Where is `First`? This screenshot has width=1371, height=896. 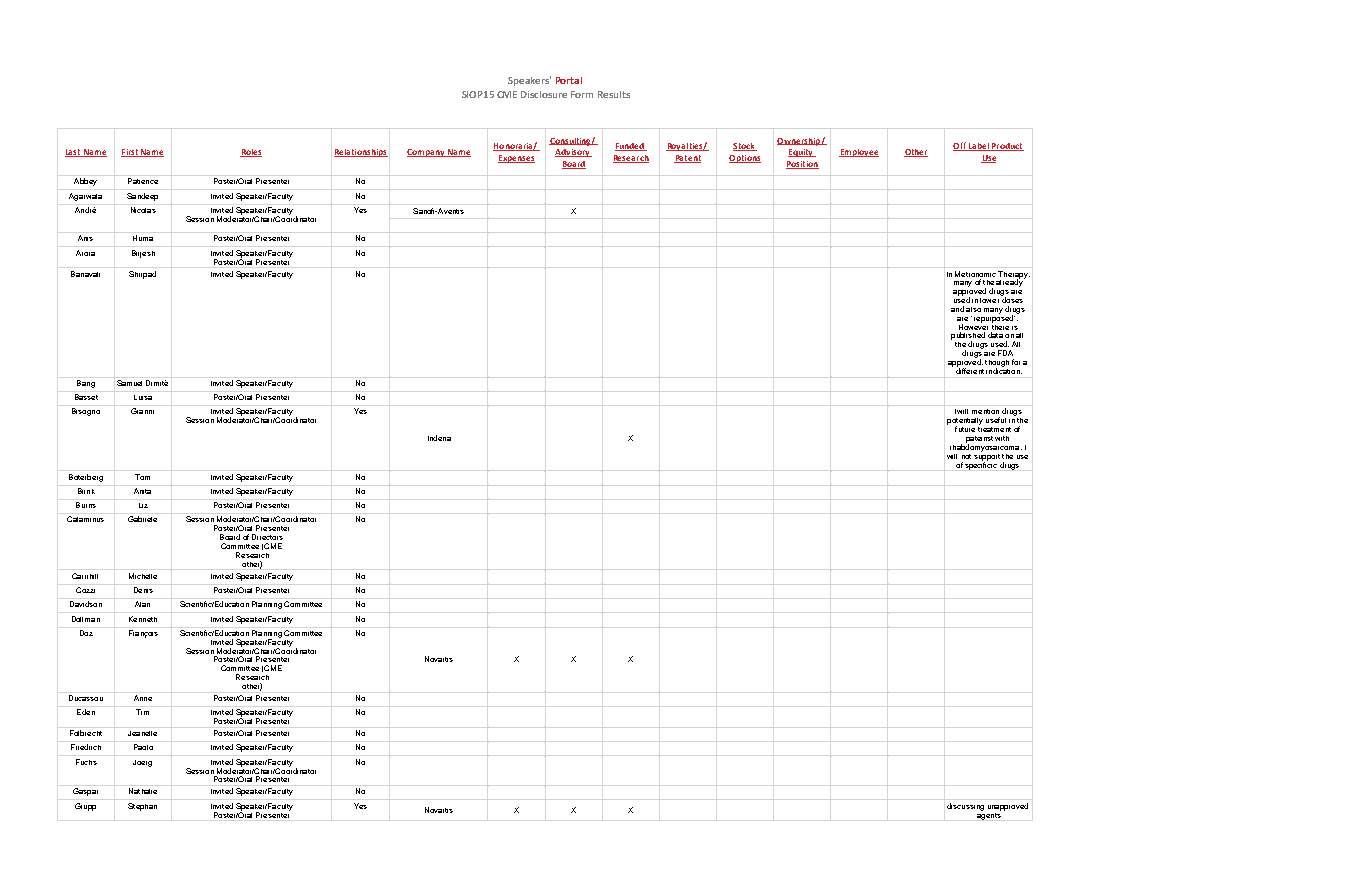
First is located at coordinates (130, 153).
